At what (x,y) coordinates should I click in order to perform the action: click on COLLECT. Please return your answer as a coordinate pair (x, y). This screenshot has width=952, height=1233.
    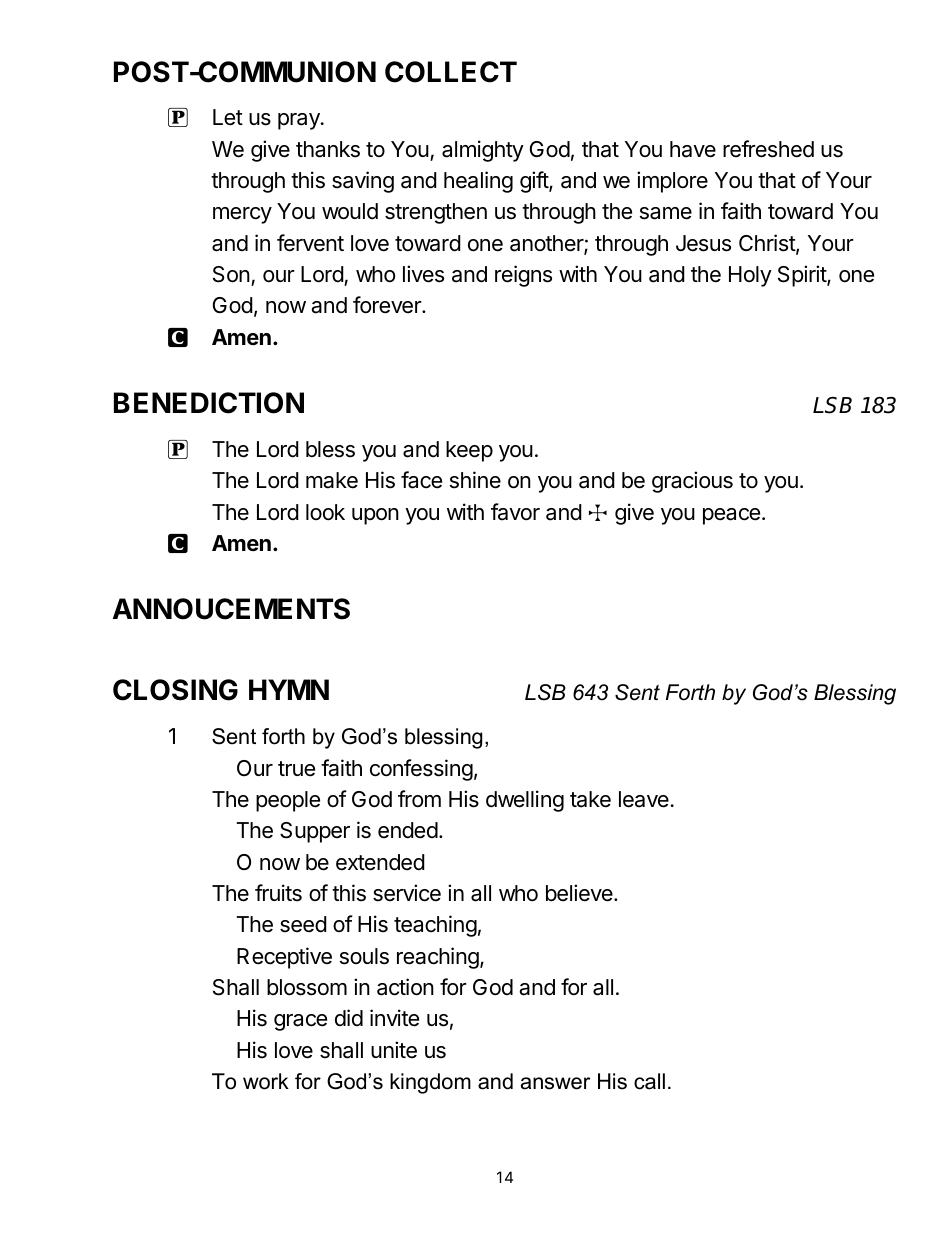
    Looking at the image, I should click on (451, 72).
